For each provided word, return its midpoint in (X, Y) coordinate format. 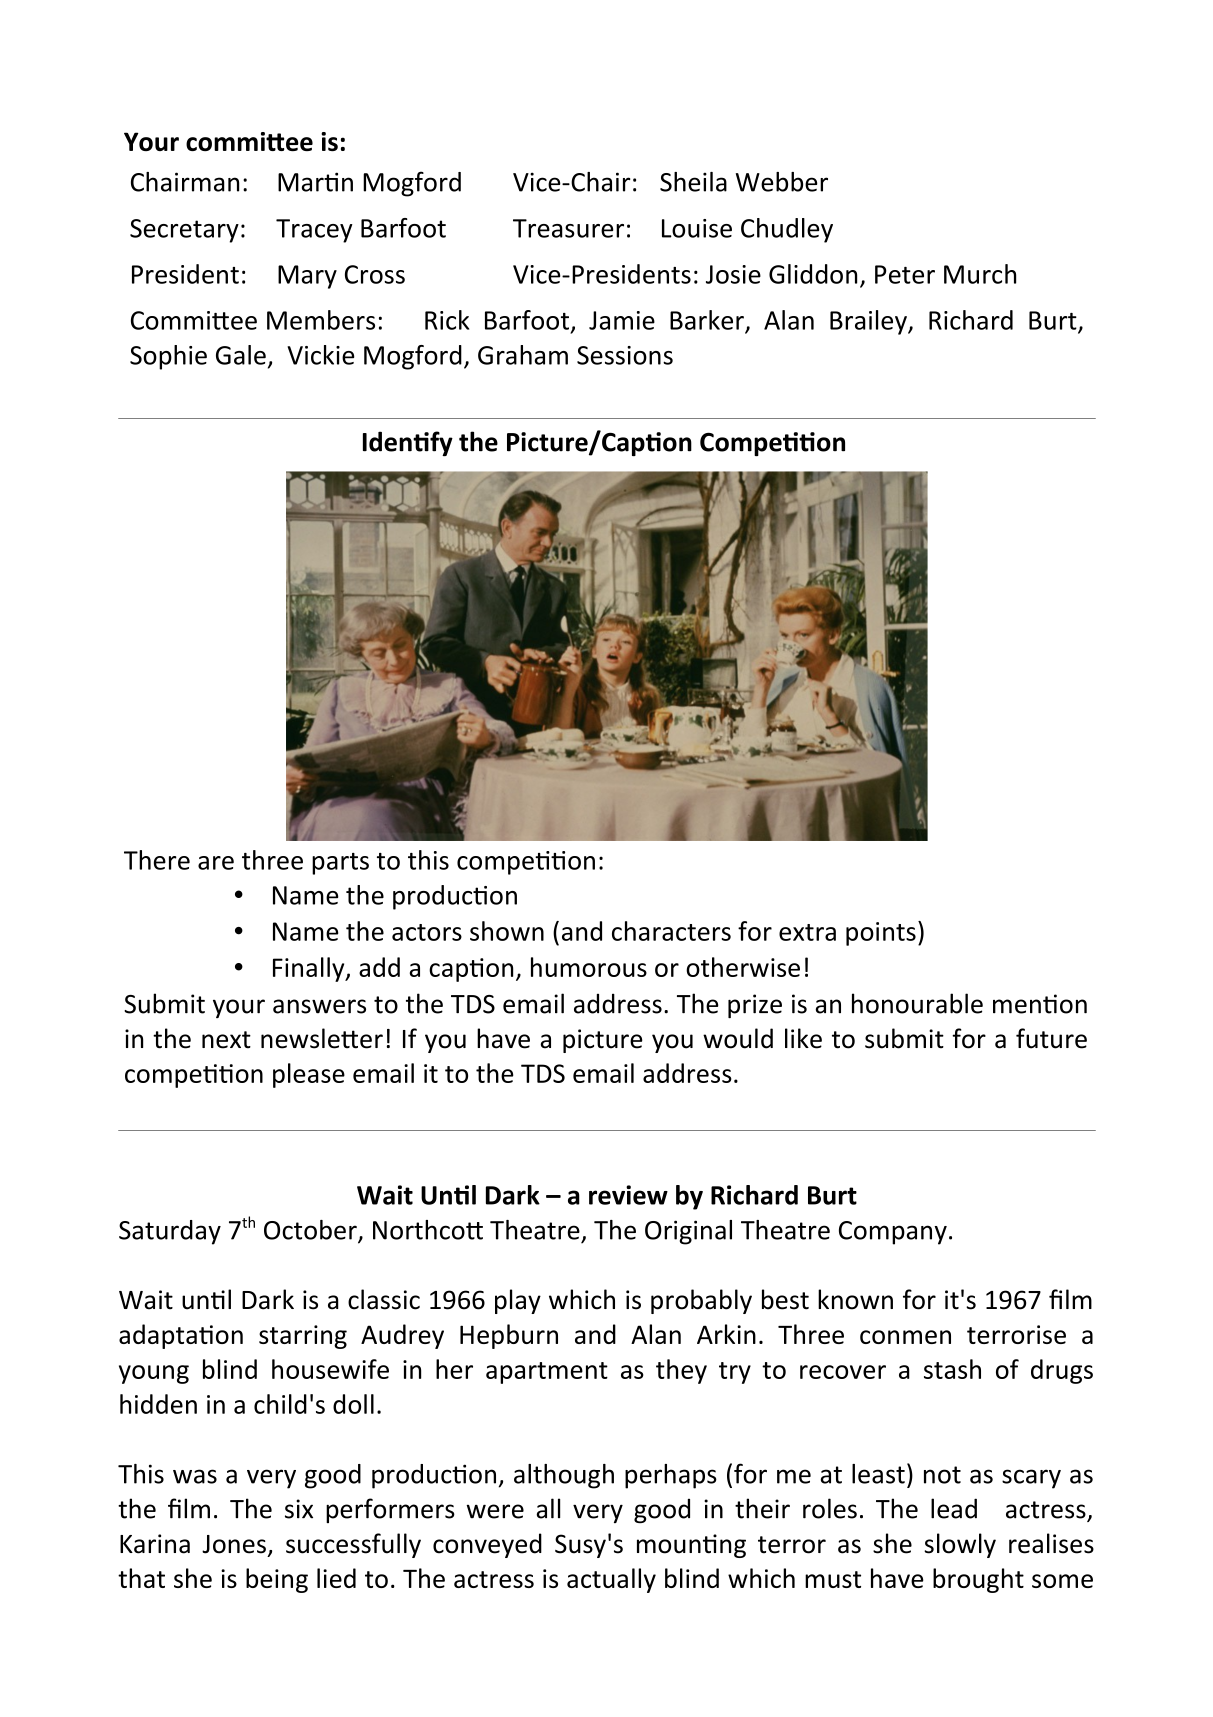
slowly (960, 1545)
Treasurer (568, 228)
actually (611, 1580)
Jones (234, 1544)
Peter (905, 274)
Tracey (314, 231)
